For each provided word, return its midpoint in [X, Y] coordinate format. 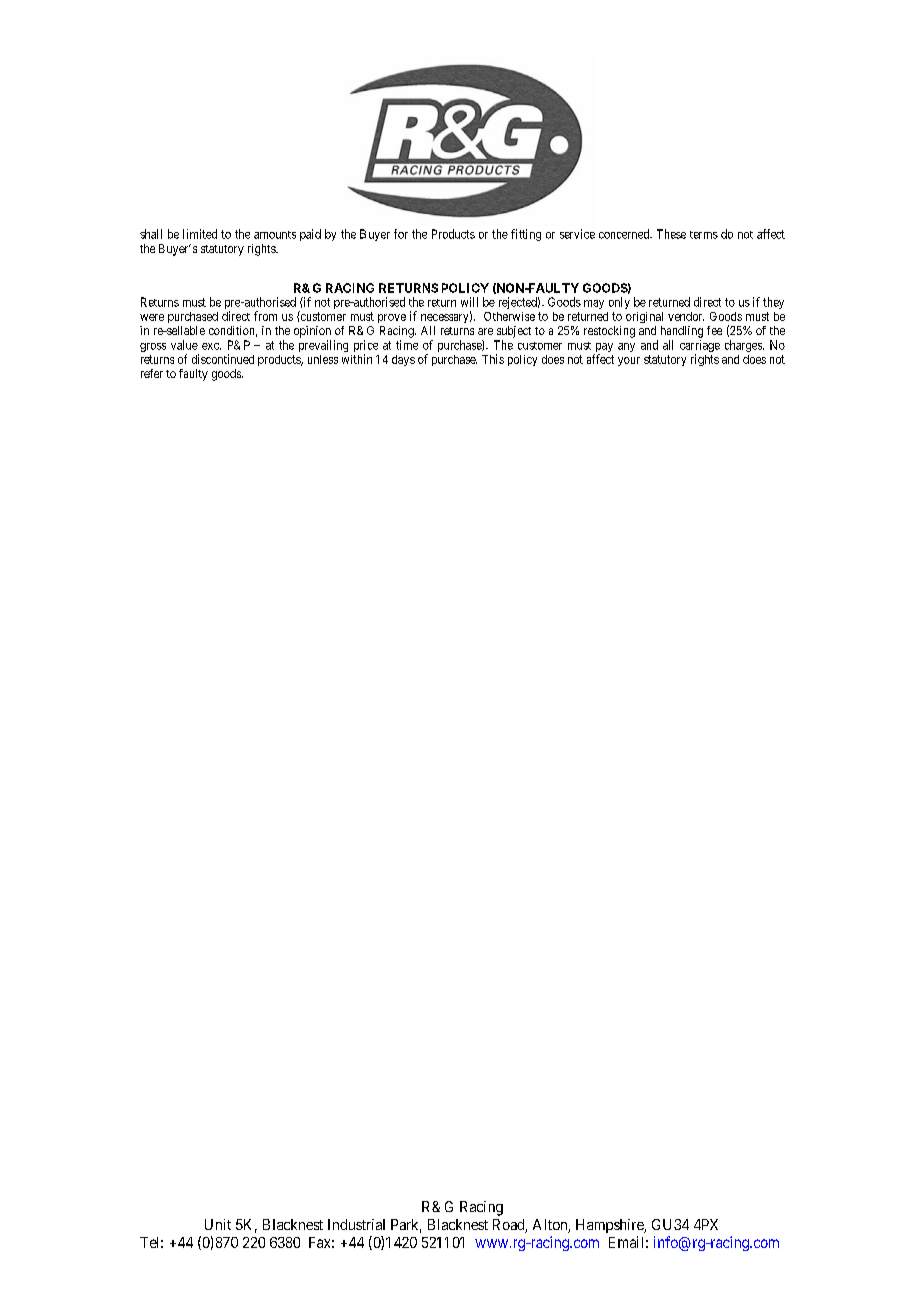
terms [704, 235]
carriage [700, 347]
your [629, 361]
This [493, 359]
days [403, 360]
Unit [218, 1224]
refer [152, 373]
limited [200, 234]
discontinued [223, 359]
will [469, 302]
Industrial [356, 1224]
